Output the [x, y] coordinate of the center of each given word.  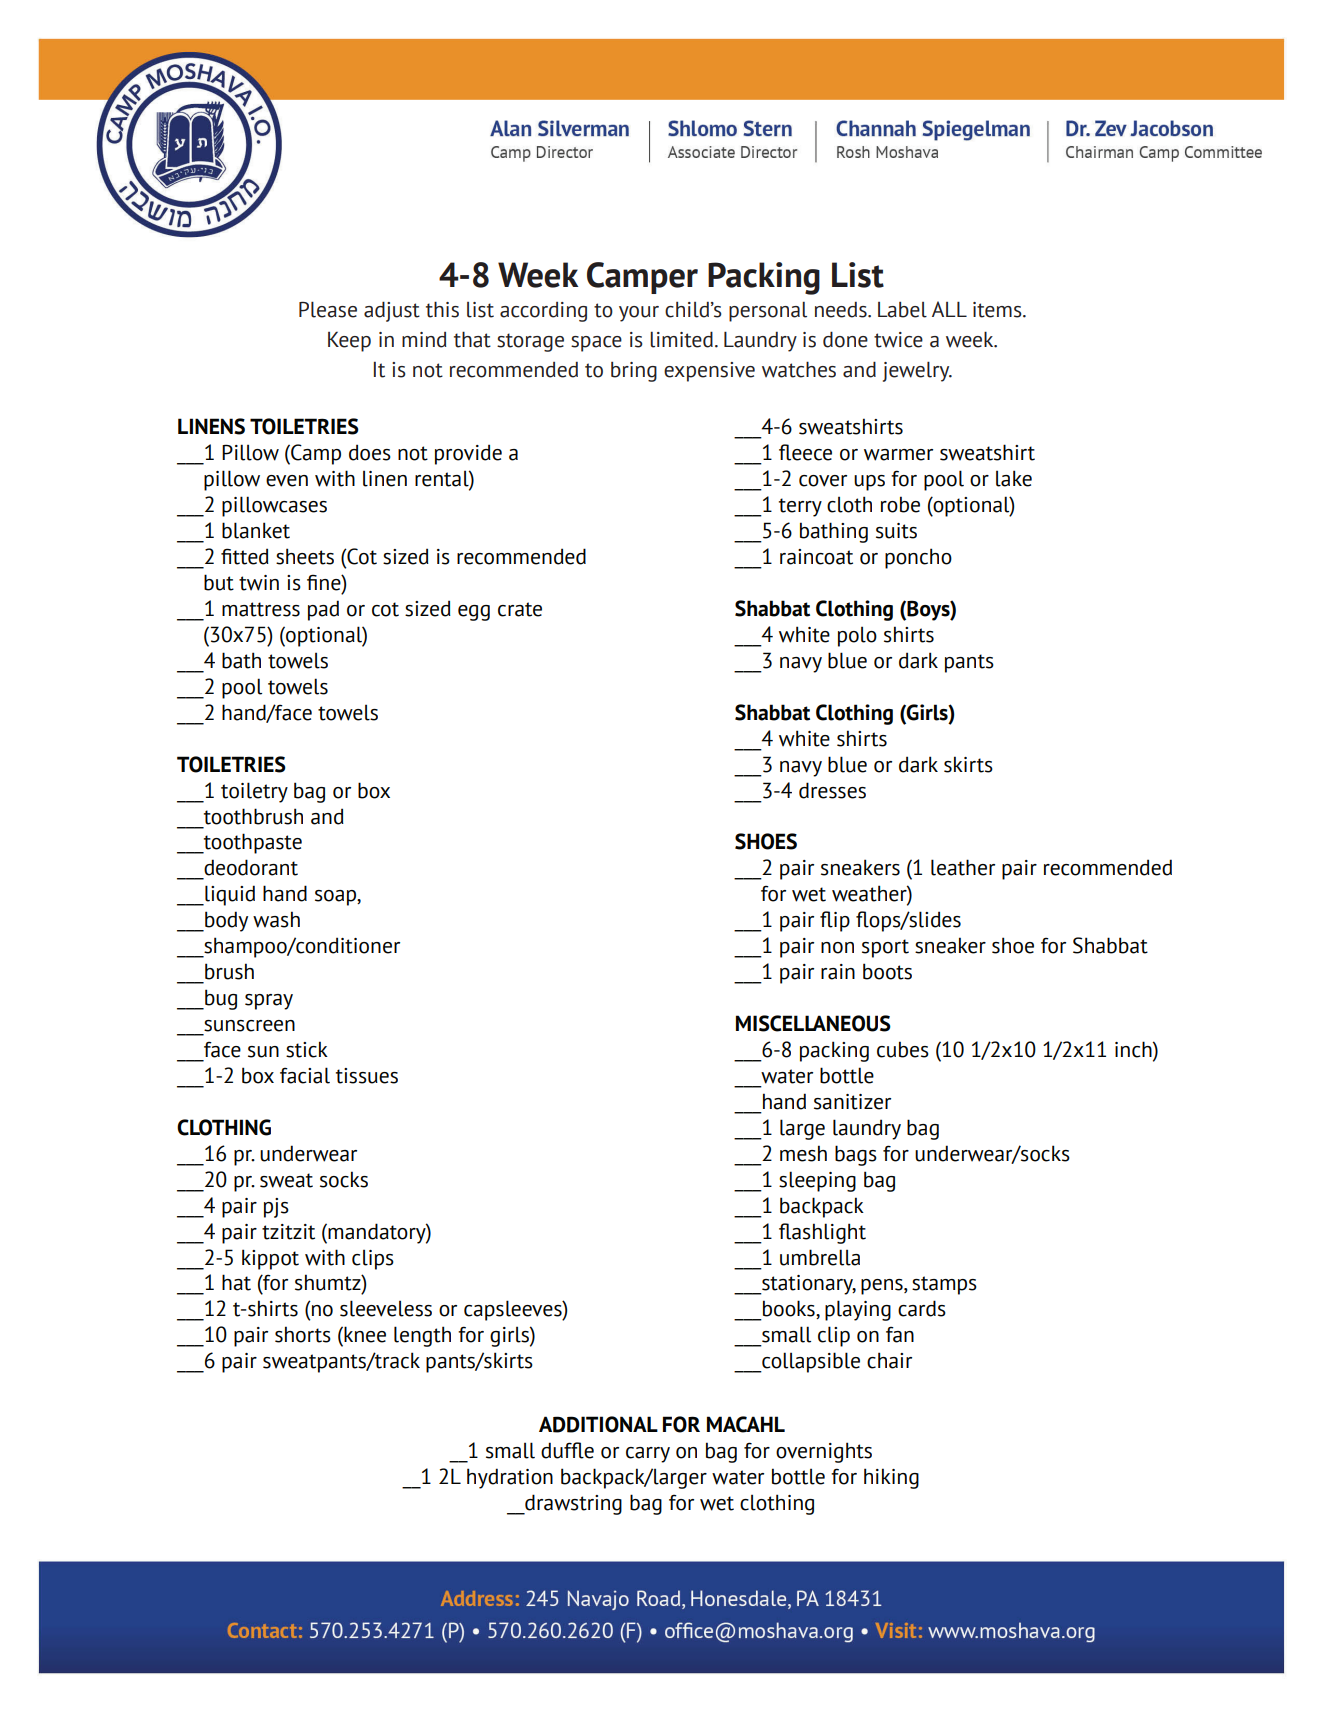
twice [898, 340]
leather [963, 867]
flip [835, 921]
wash [276, 919]
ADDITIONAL [598, 1424]
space [596, 344]
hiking [891, 1478]
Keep [349, 342]
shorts [303, 1334]
